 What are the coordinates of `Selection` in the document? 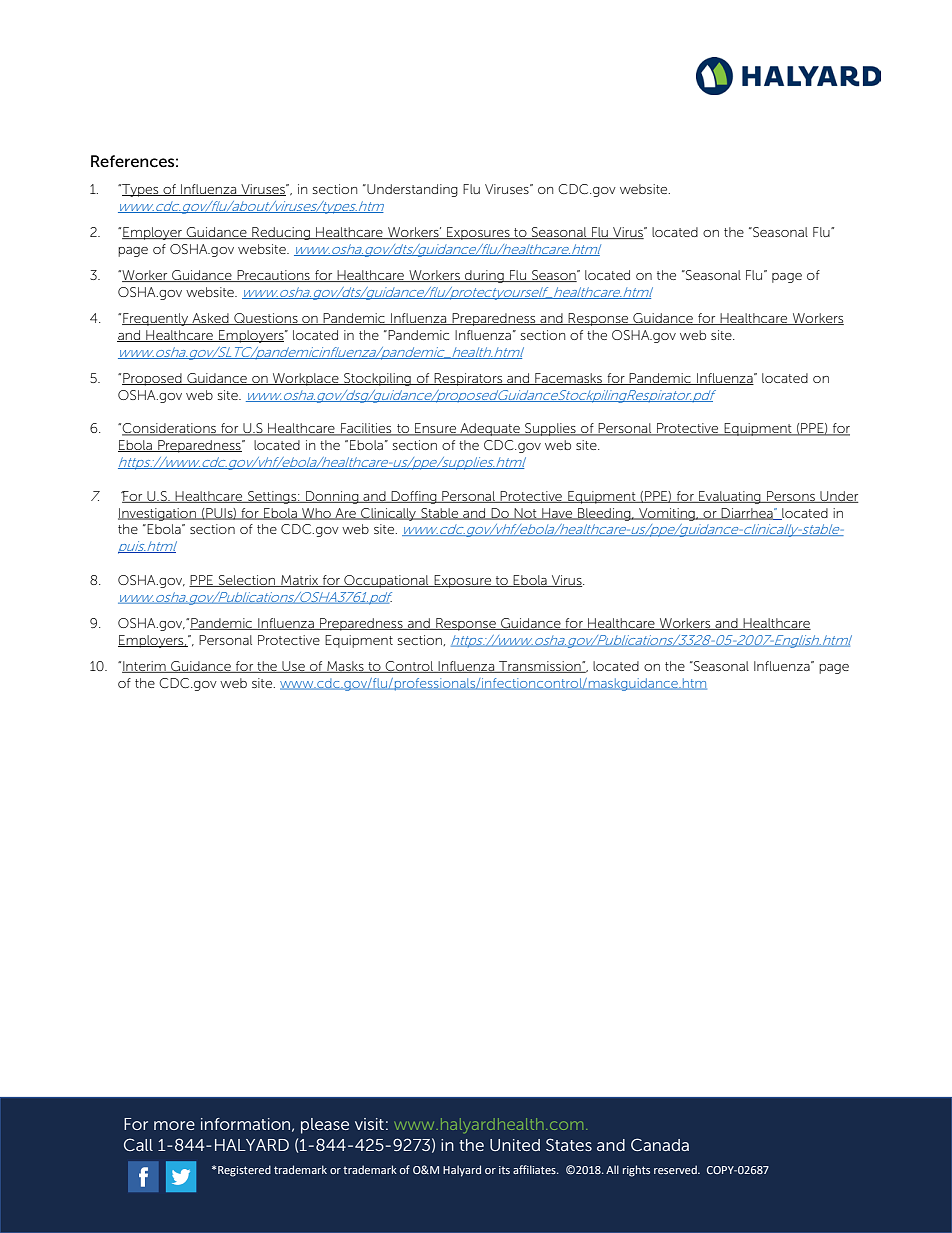 It's located at (246, 581).
